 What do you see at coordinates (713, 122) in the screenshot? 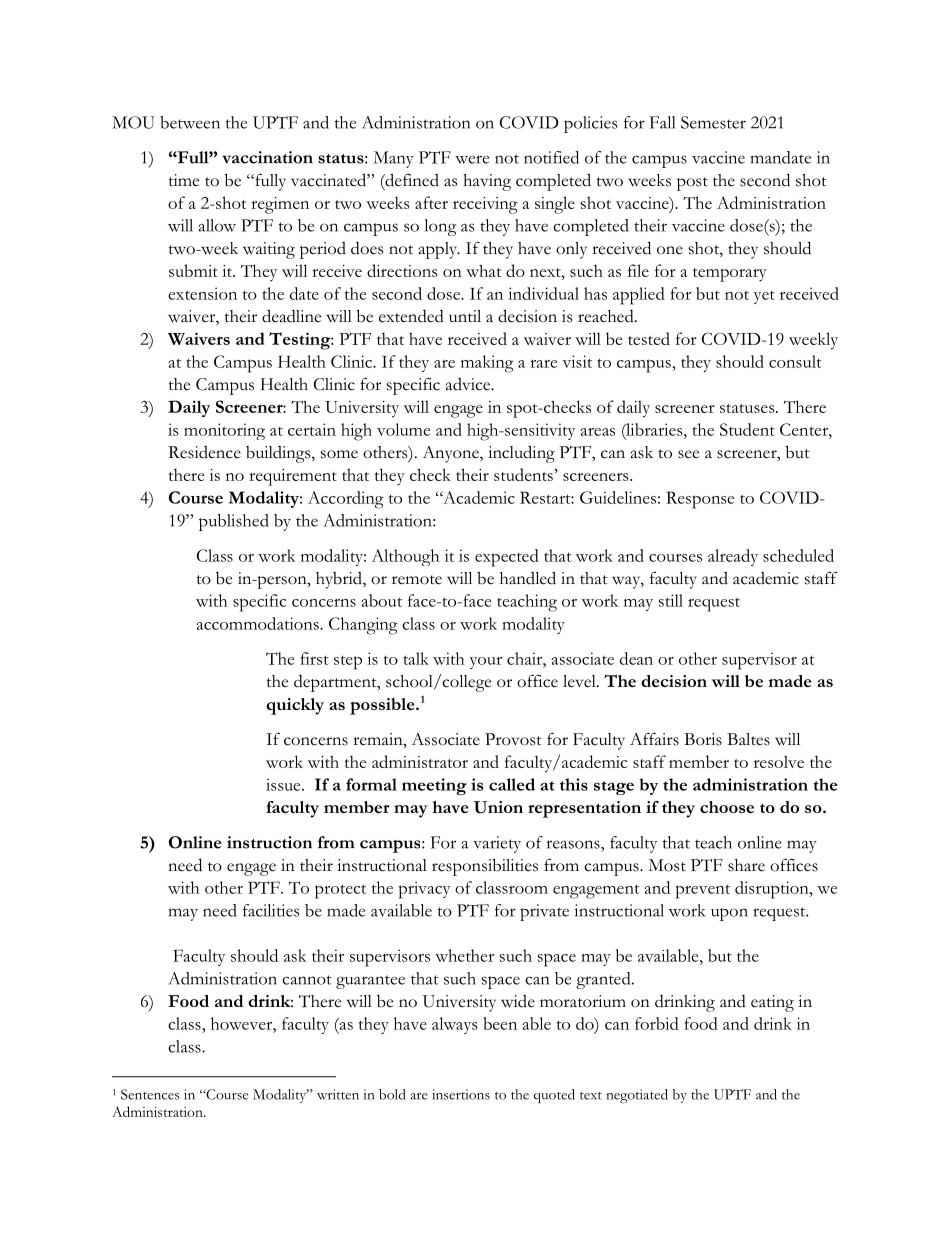
I see `Semester` at bounding box center [713, 122].
